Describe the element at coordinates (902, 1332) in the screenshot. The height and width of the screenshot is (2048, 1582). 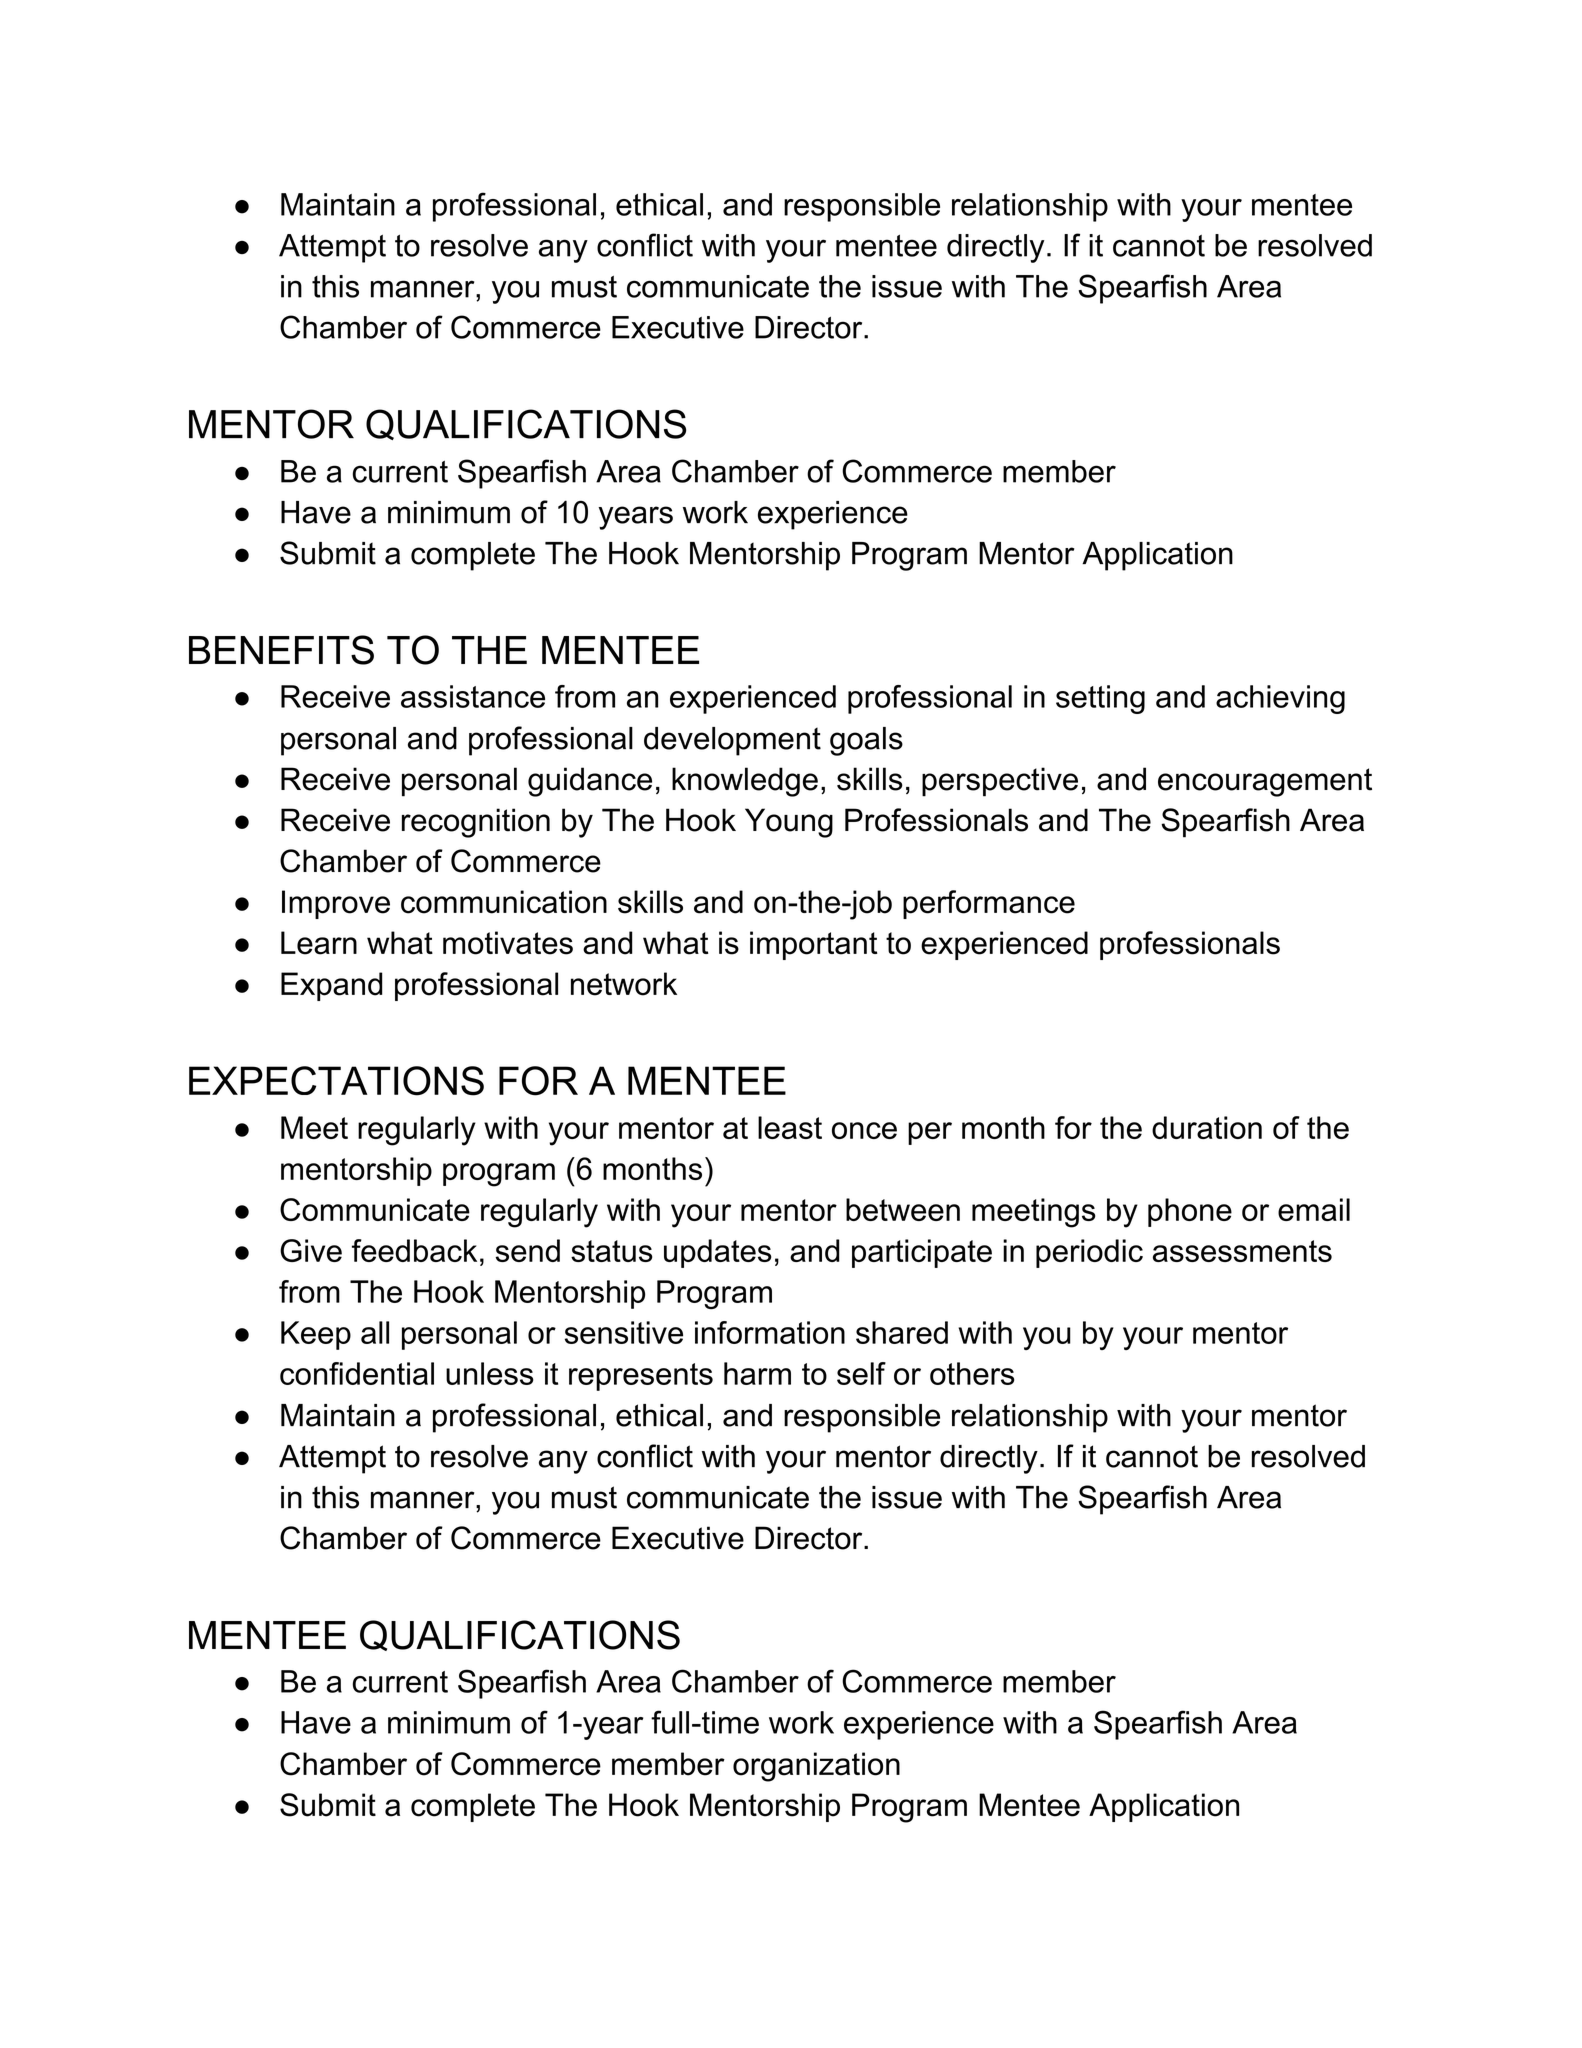
I see `shared` at that location.
